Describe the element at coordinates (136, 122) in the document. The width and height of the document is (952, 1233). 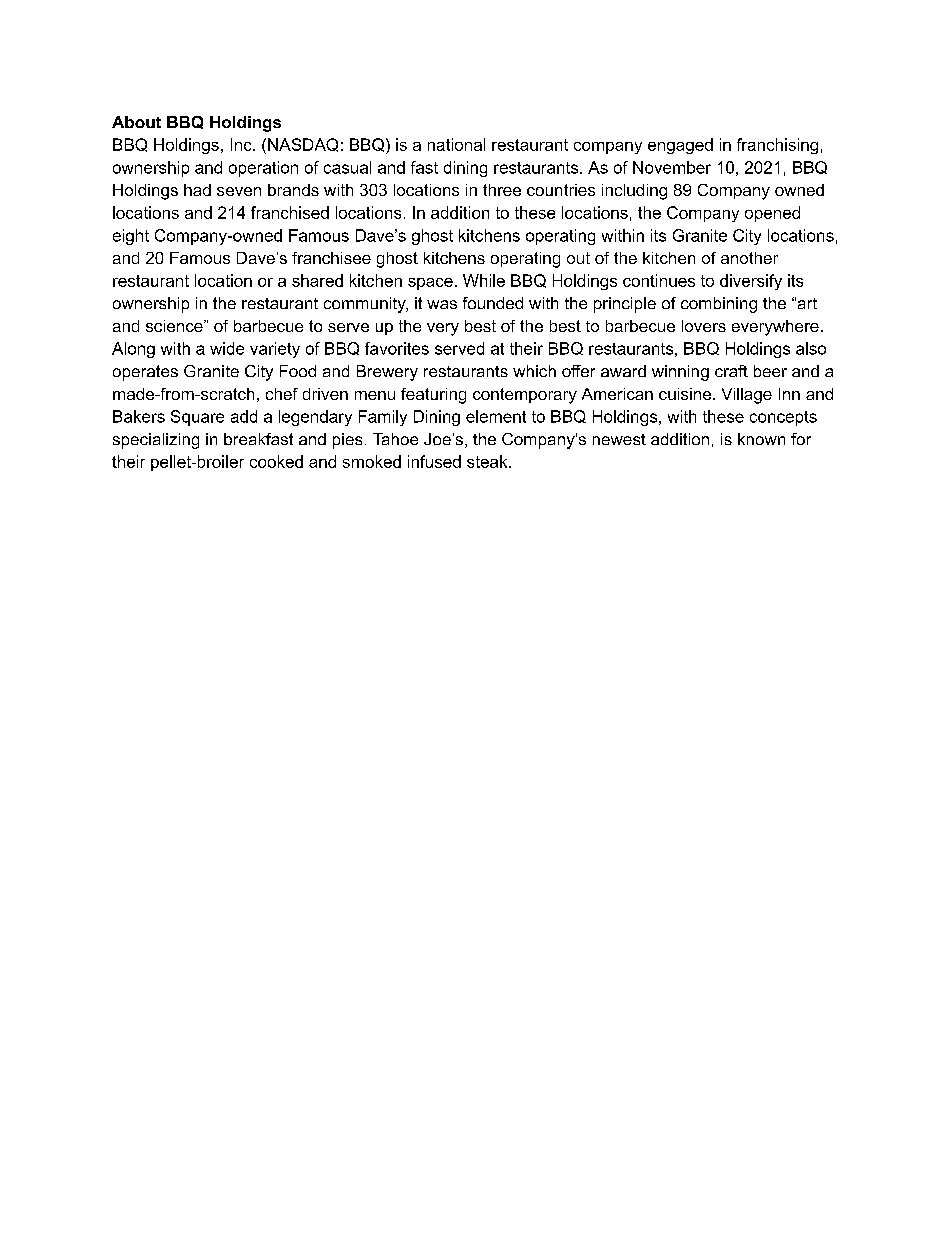
I see `About` at that location.
